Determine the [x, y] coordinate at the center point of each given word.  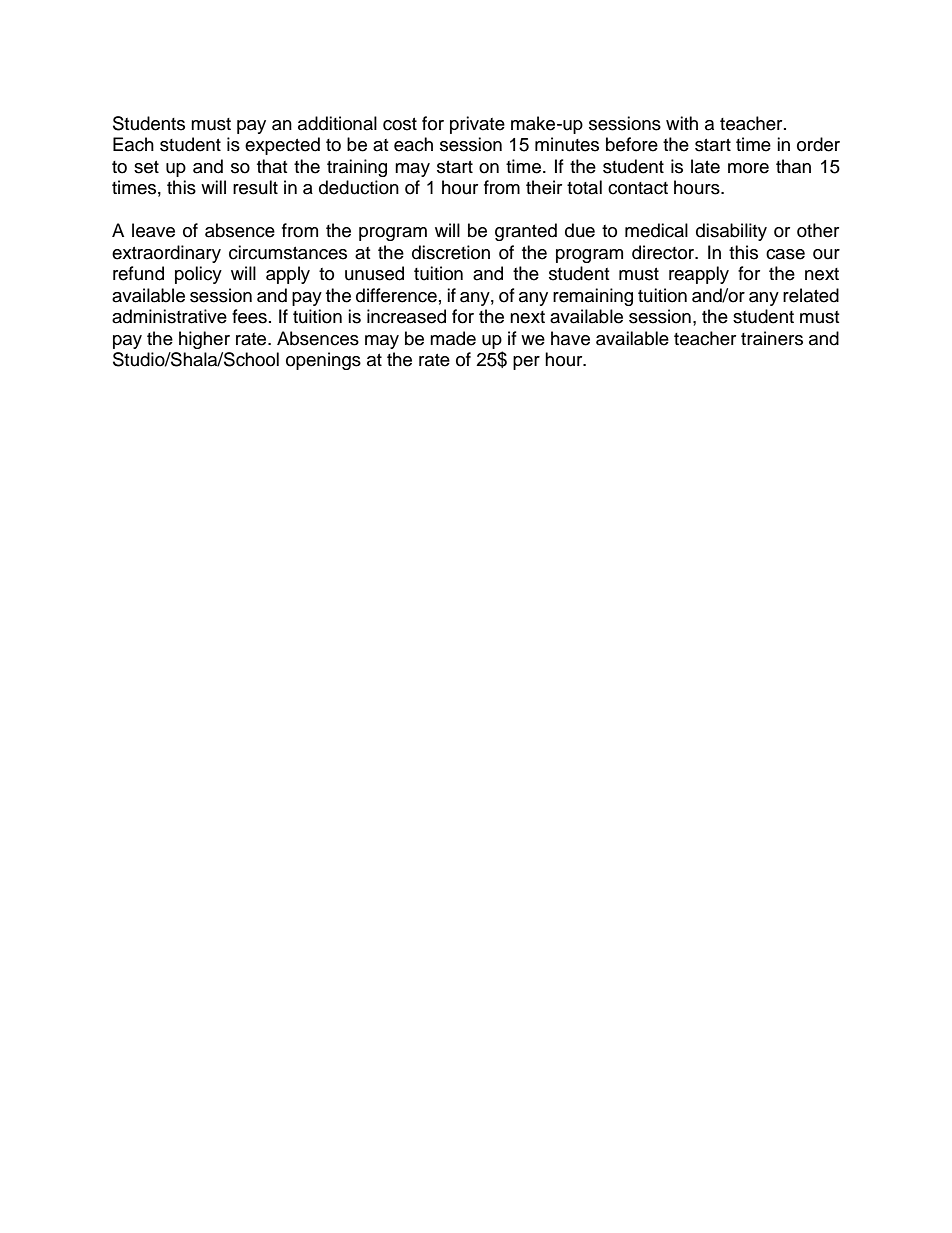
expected [282, 146]
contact [638, 188]
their [544, 187]
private [477, 125]
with [682, 123]
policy [198, 275]
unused [374, 273]
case [785, 254]
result [255, 187]
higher [204, 340]
